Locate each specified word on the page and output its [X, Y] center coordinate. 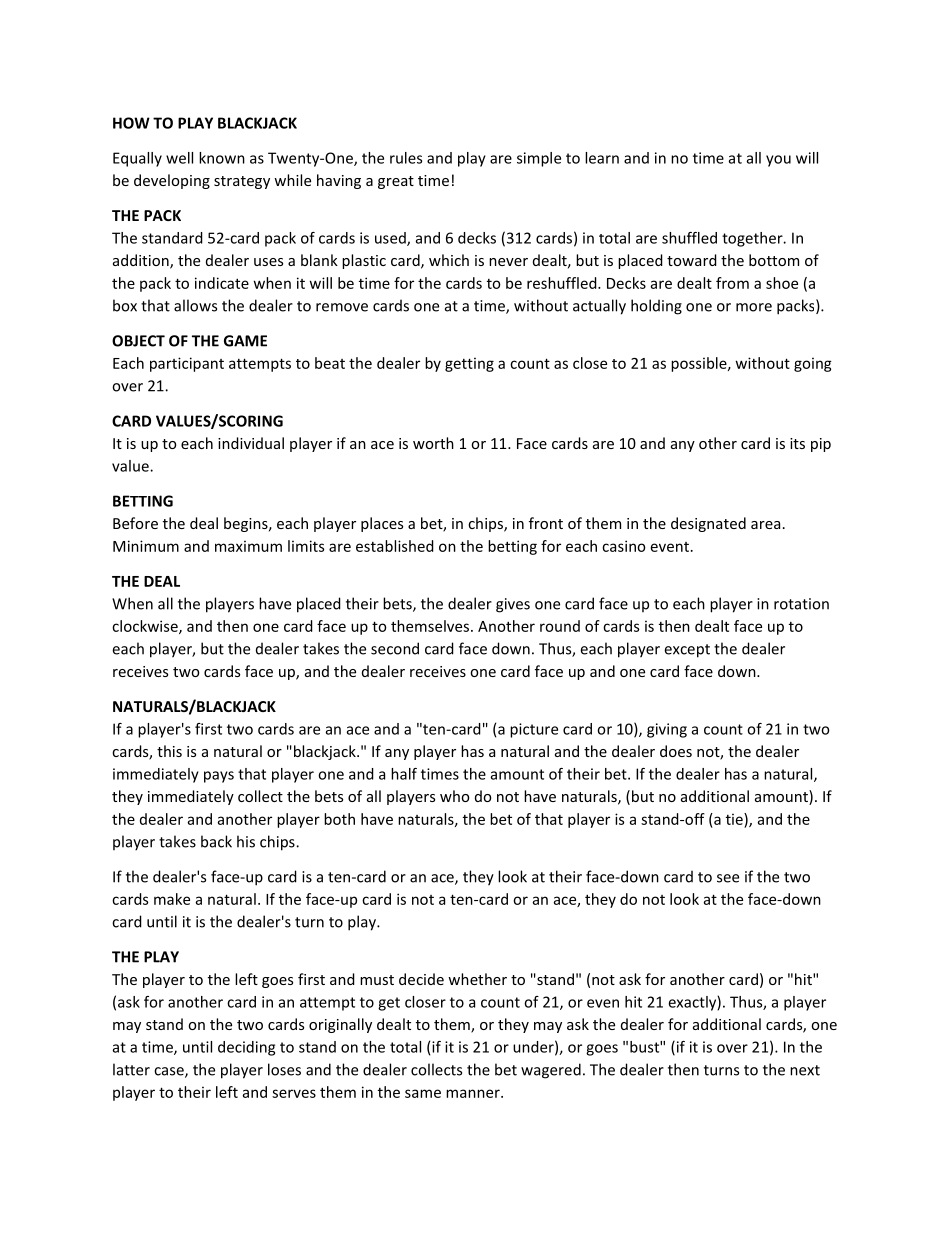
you [778, 161]
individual [251, 443]
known [222, 158]
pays [219, 777]
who [454, 796]
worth [433, 443]
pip [821, 445]
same [423, 1093]
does [676, 751]
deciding [246, 1048]
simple [539, 159]
